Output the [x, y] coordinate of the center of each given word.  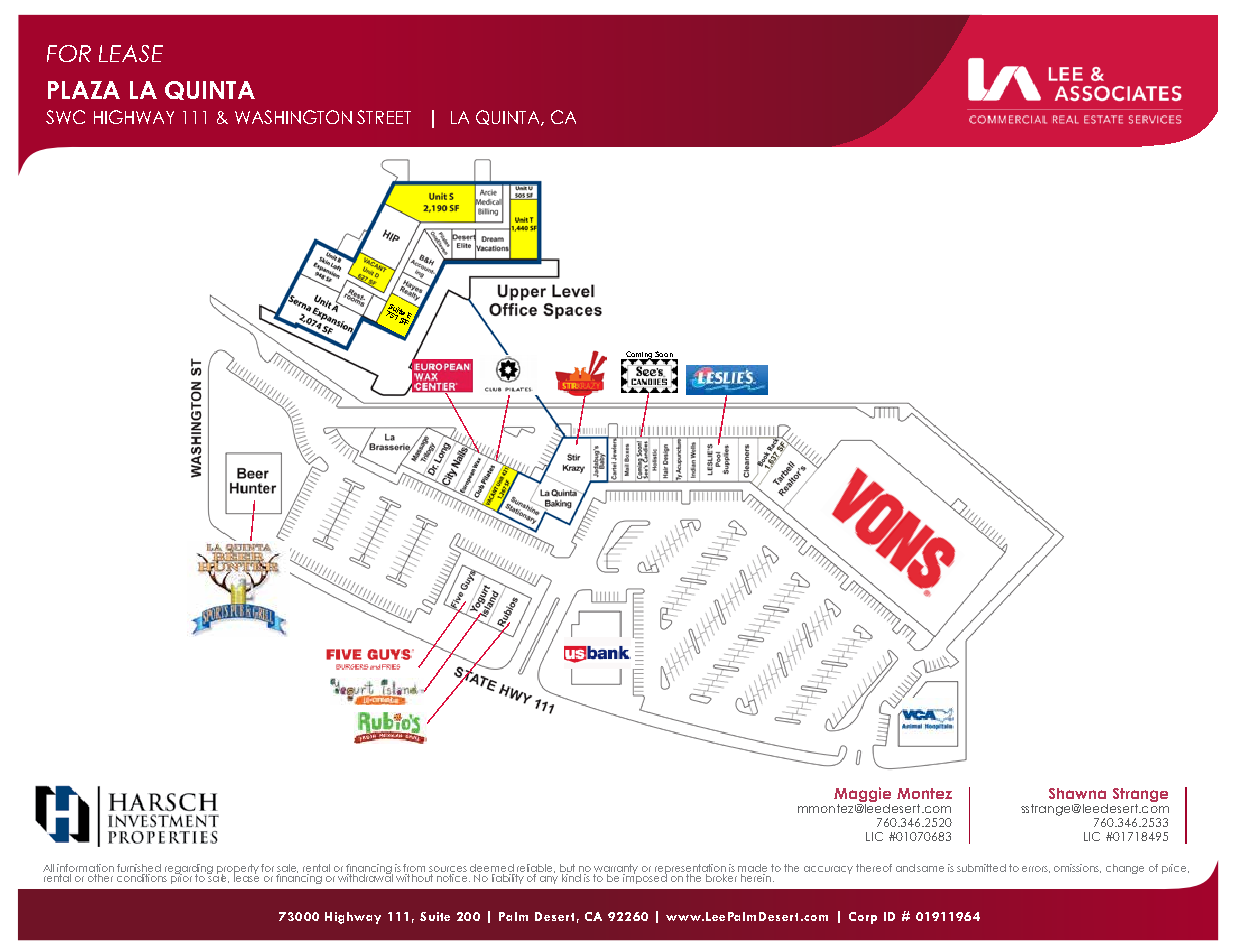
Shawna [1077, 793]
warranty [616, 870]
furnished [139, 868]
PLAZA [84, 90]
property [238, 870]
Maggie [862, 794]
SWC [65, 117]
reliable [536, 868]
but [567, 868]
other [100, 878]
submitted [981, 868]
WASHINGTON [293, 117]
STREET [384, 117]
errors [1036, 869]
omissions [1077, 868]
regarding [189, 870]
